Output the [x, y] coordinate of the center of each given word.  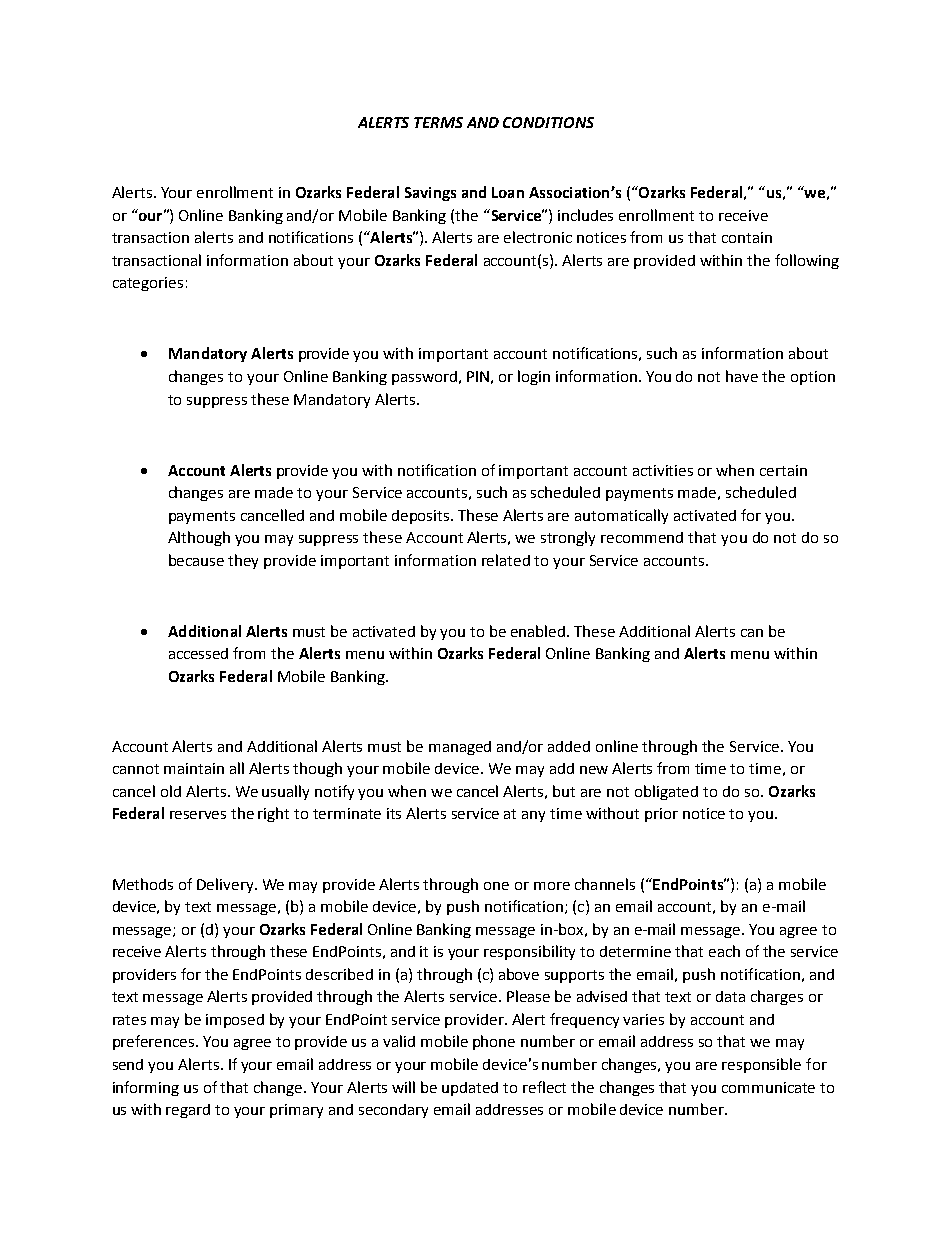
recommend [642, 537]
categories [148, 284]
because [196, 560]
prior [661, 815]
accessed [198, 653]
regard [188, 1111]
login [534, 377]
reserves [198, 815]
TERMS [438, 122]
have [742, 376]
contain [747, 237]
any [533, 816]
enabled [539, 631]
